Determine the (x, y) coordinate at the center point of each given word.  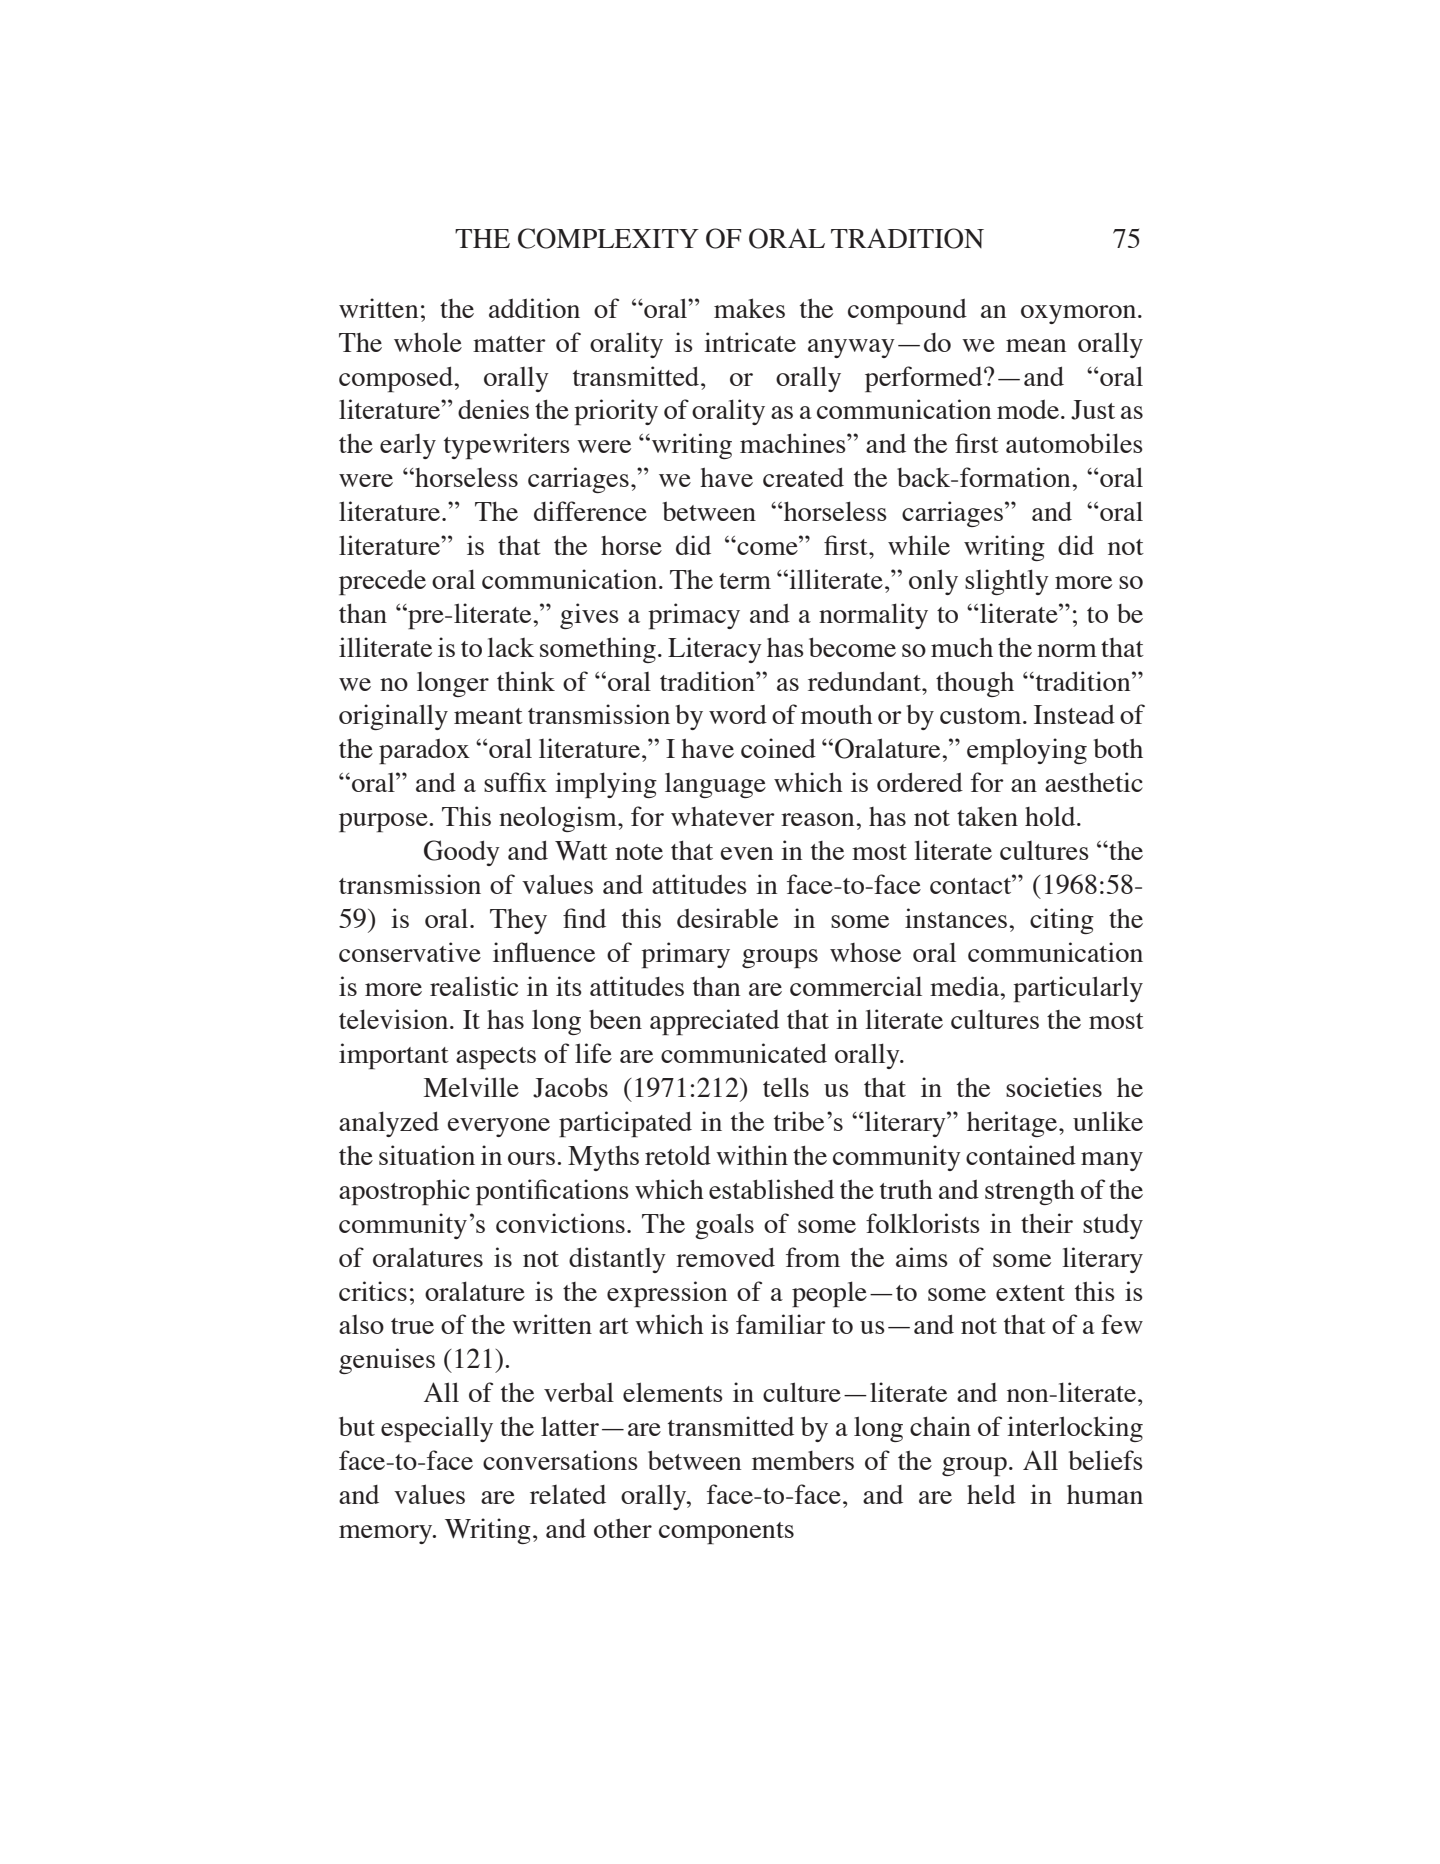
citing (1062, 921)
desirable (727, 918)
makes (749, 308)
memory (387, 1534)
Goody (462, 853)
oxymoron (1080, 314)
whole (428, 342)
